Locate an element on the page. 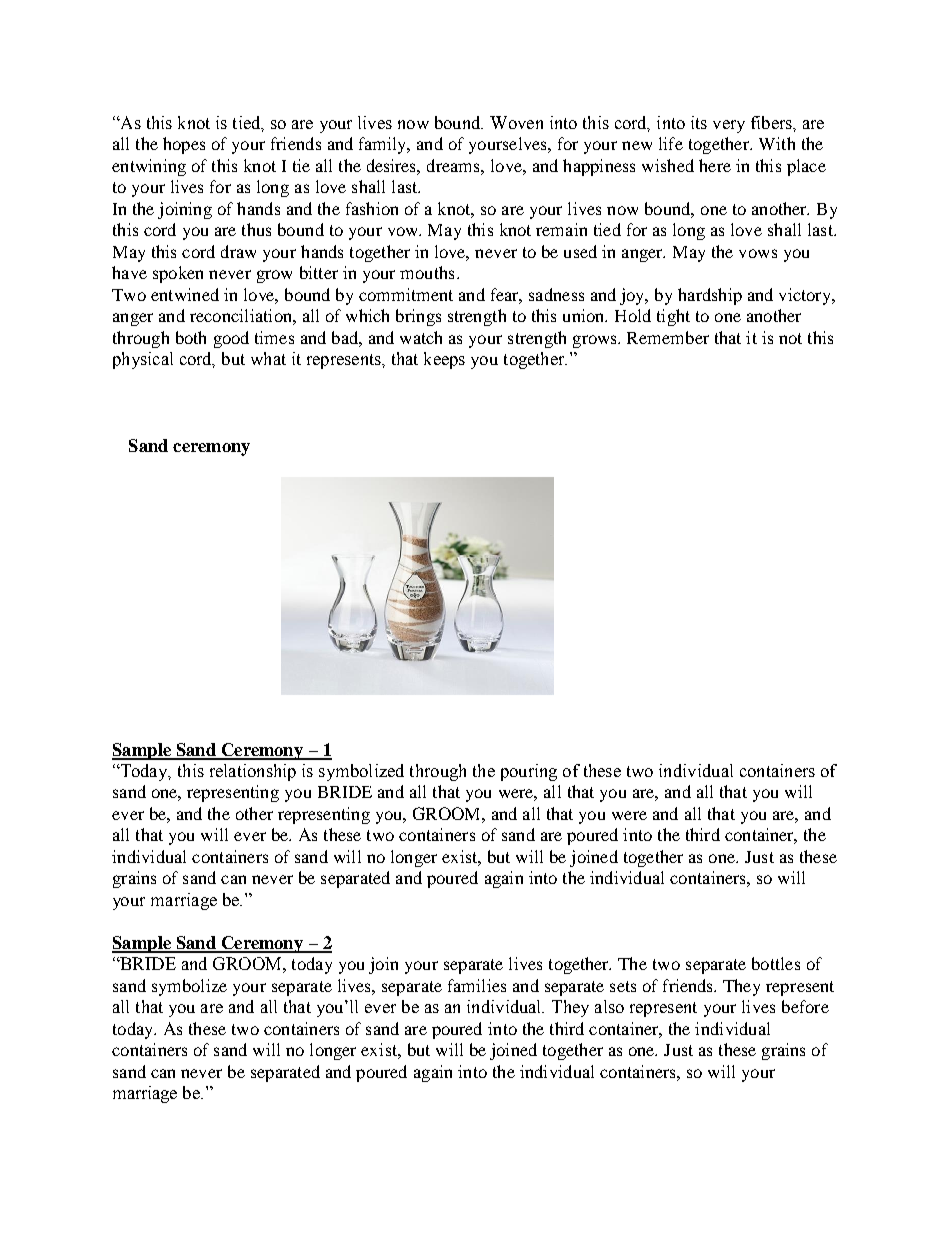 The image size is (952, 1233). good is located at coordinates (231, 339).
